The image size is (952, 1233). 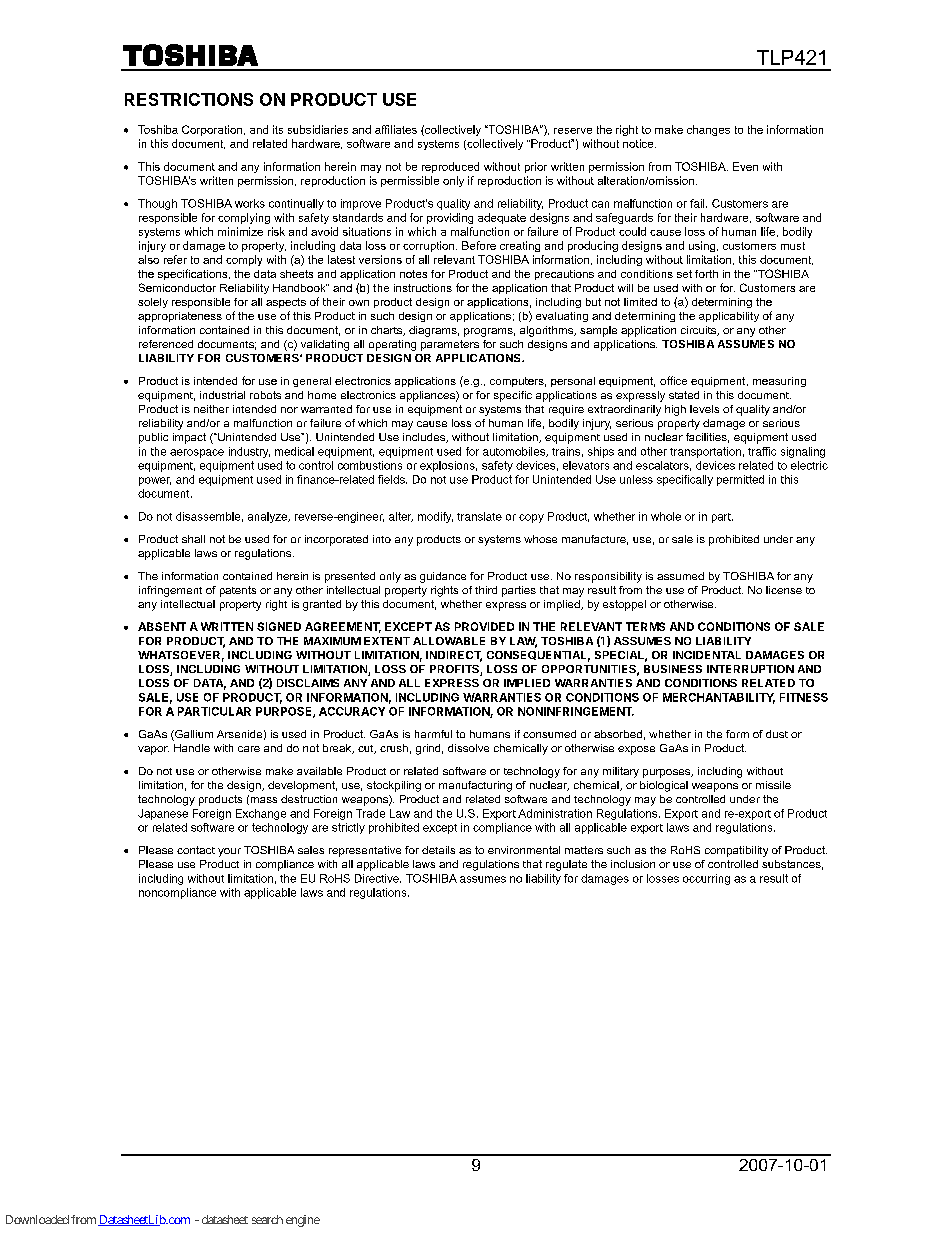 What do you see at coordinates (479, 516) in the page?
I see `translate` at bounding box center [479, 516].
